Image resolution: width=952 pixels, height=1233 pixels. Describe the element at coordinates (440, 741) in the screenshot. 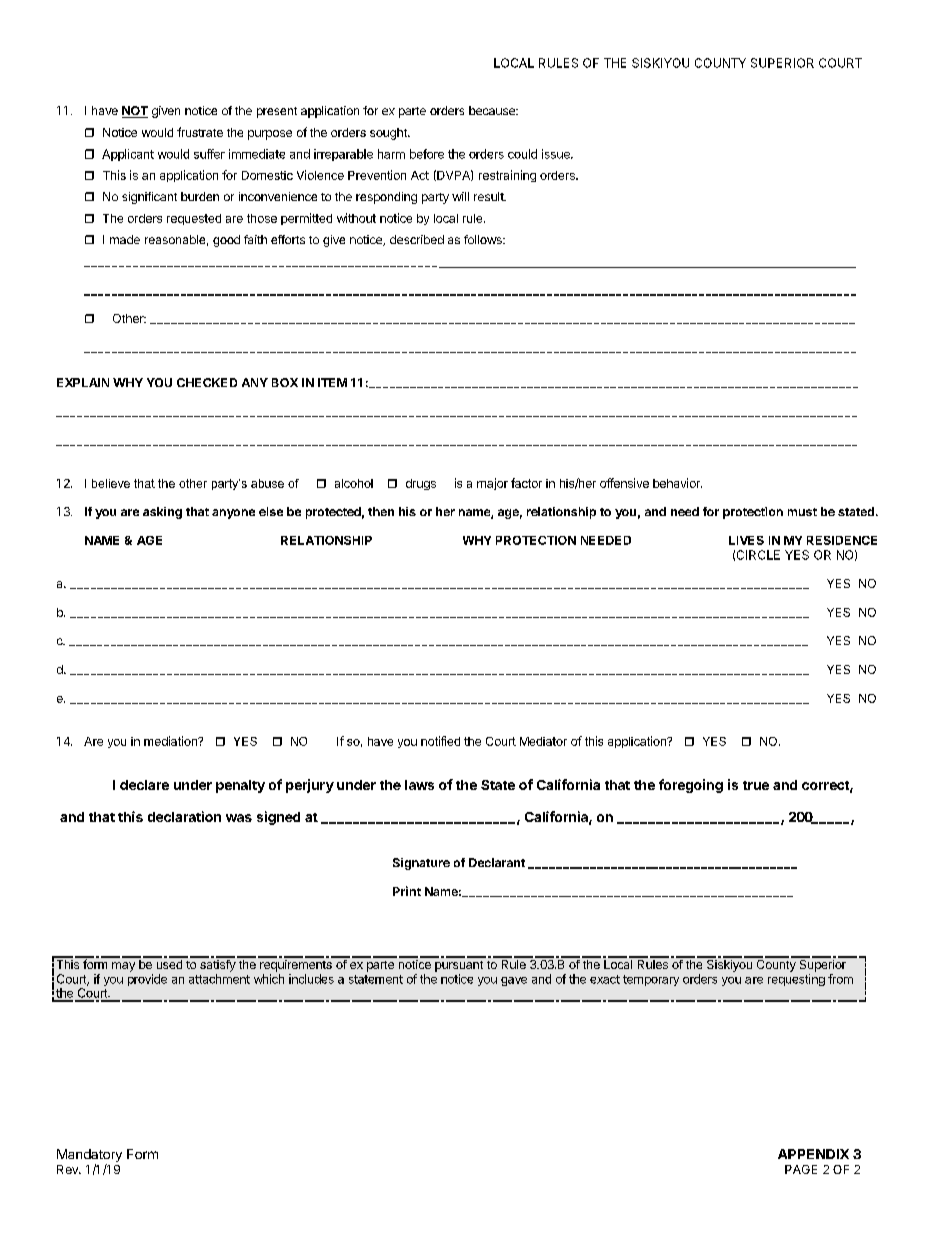

I see `notified` at that location.
